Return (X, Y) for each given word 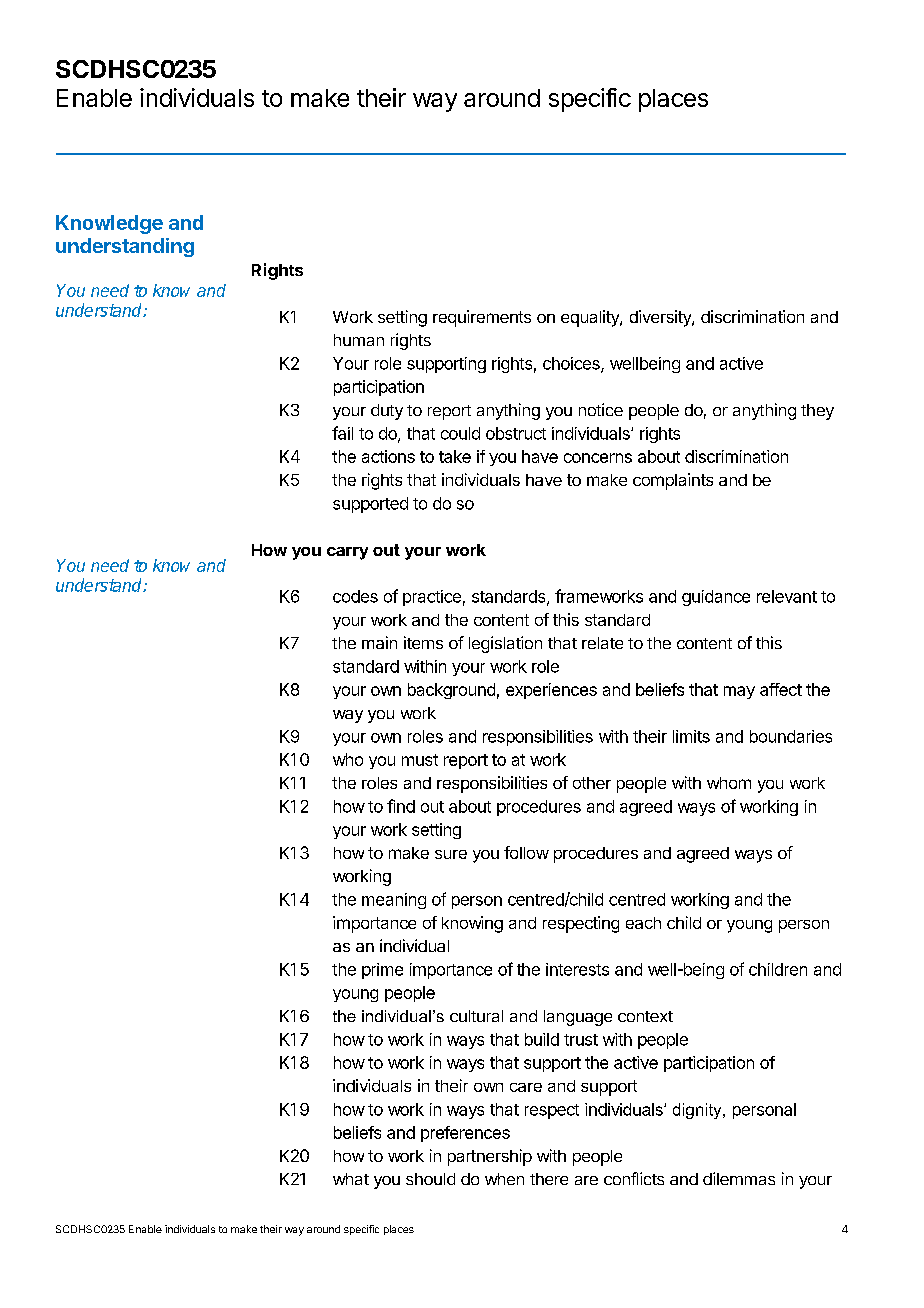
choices (572, 364)
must (420, 760)
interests (577, 969)
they (817, 412)
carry (347, 553)
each (643, 923)
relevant (787, 596)
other (592, 783)
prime (382, 971)
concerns (598, 458)
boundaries (791, 736)
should (430, 1179)
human (359, 340)
